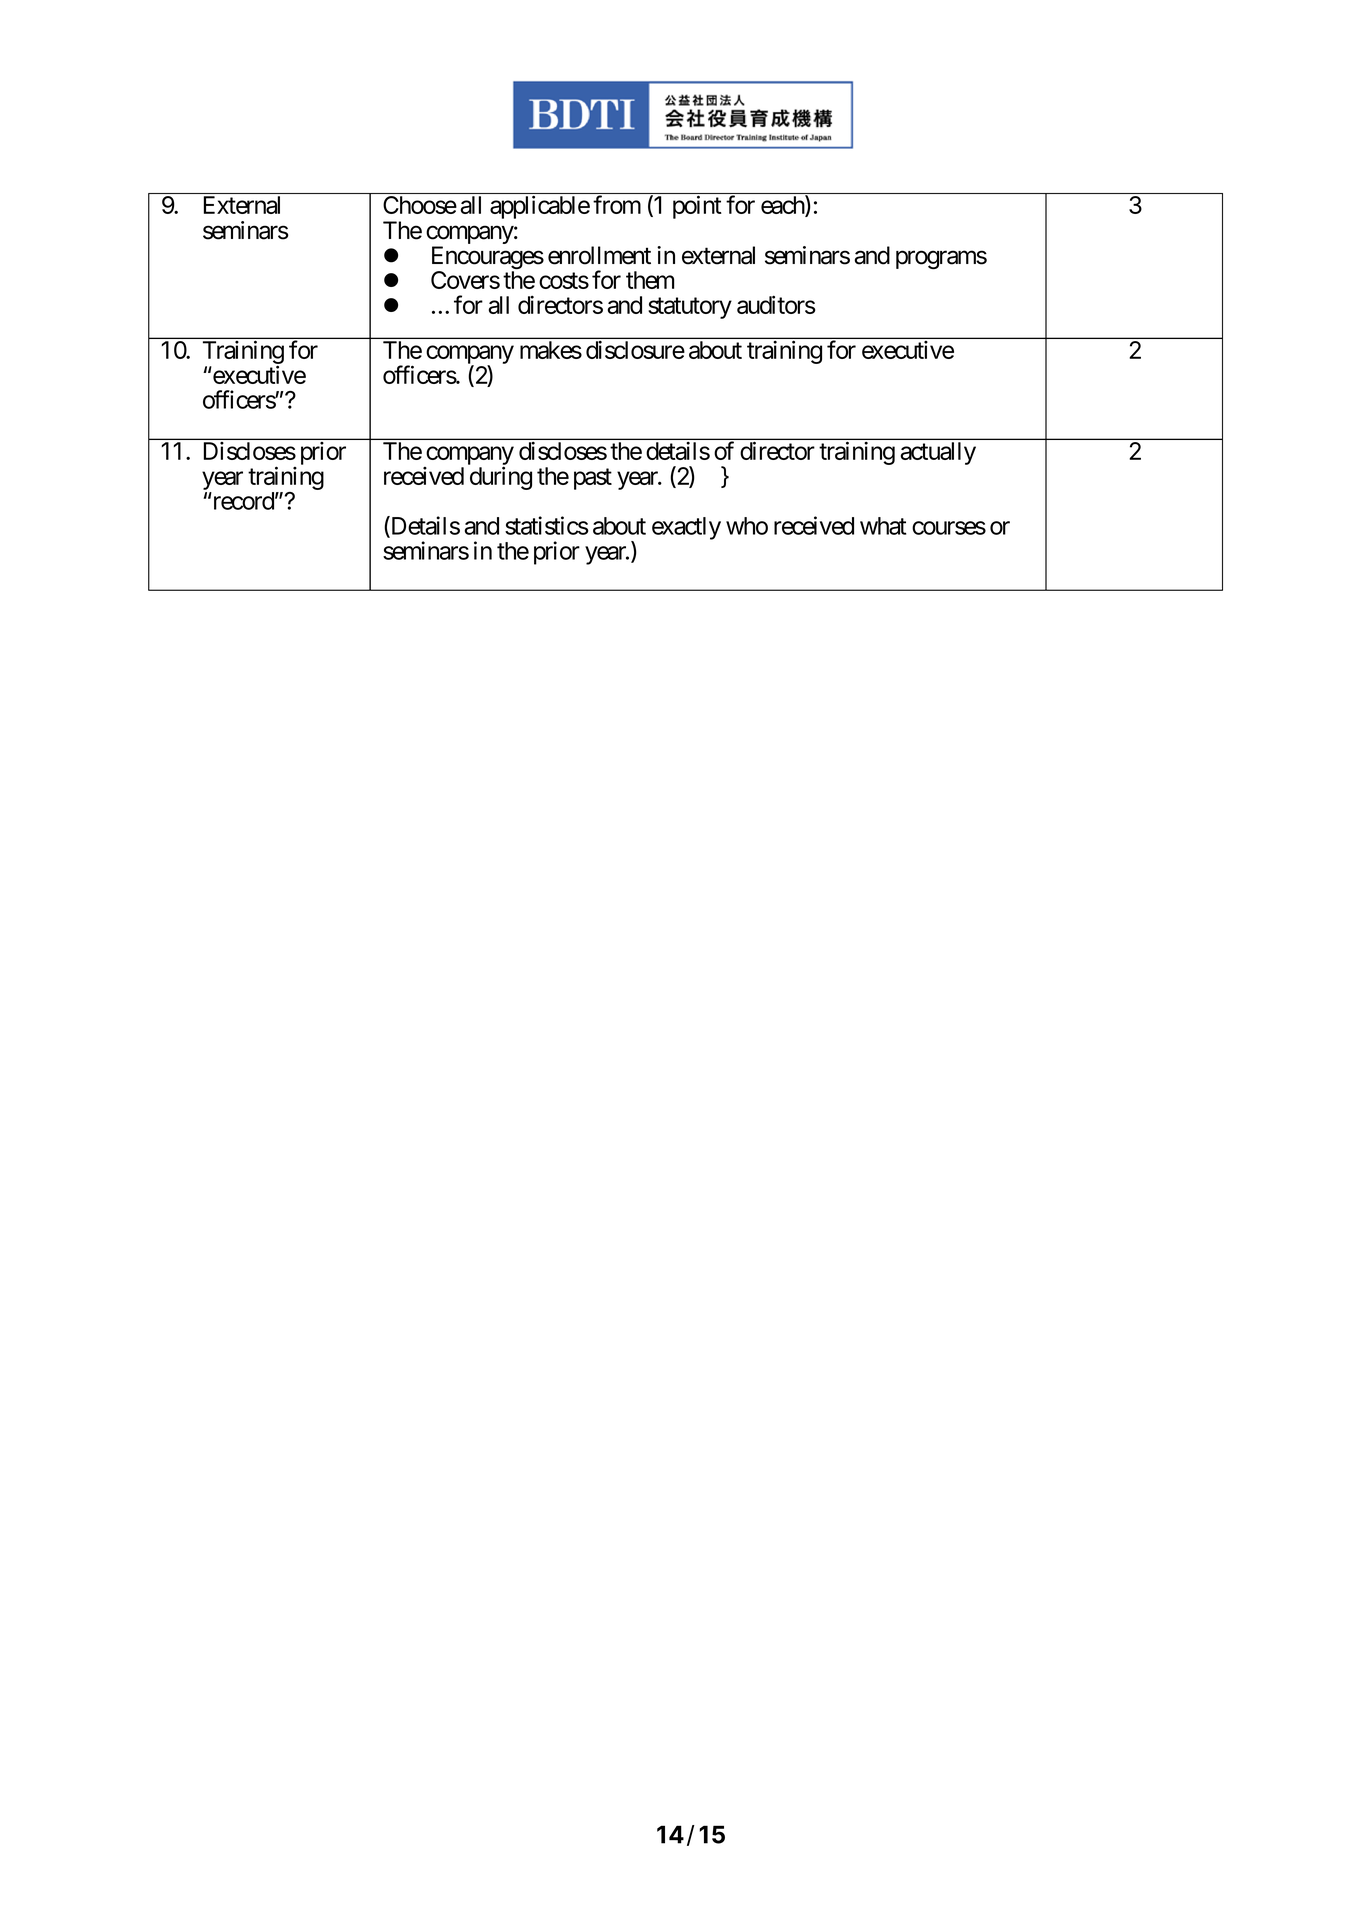  I want to click on exactly, so click(686, 528).
